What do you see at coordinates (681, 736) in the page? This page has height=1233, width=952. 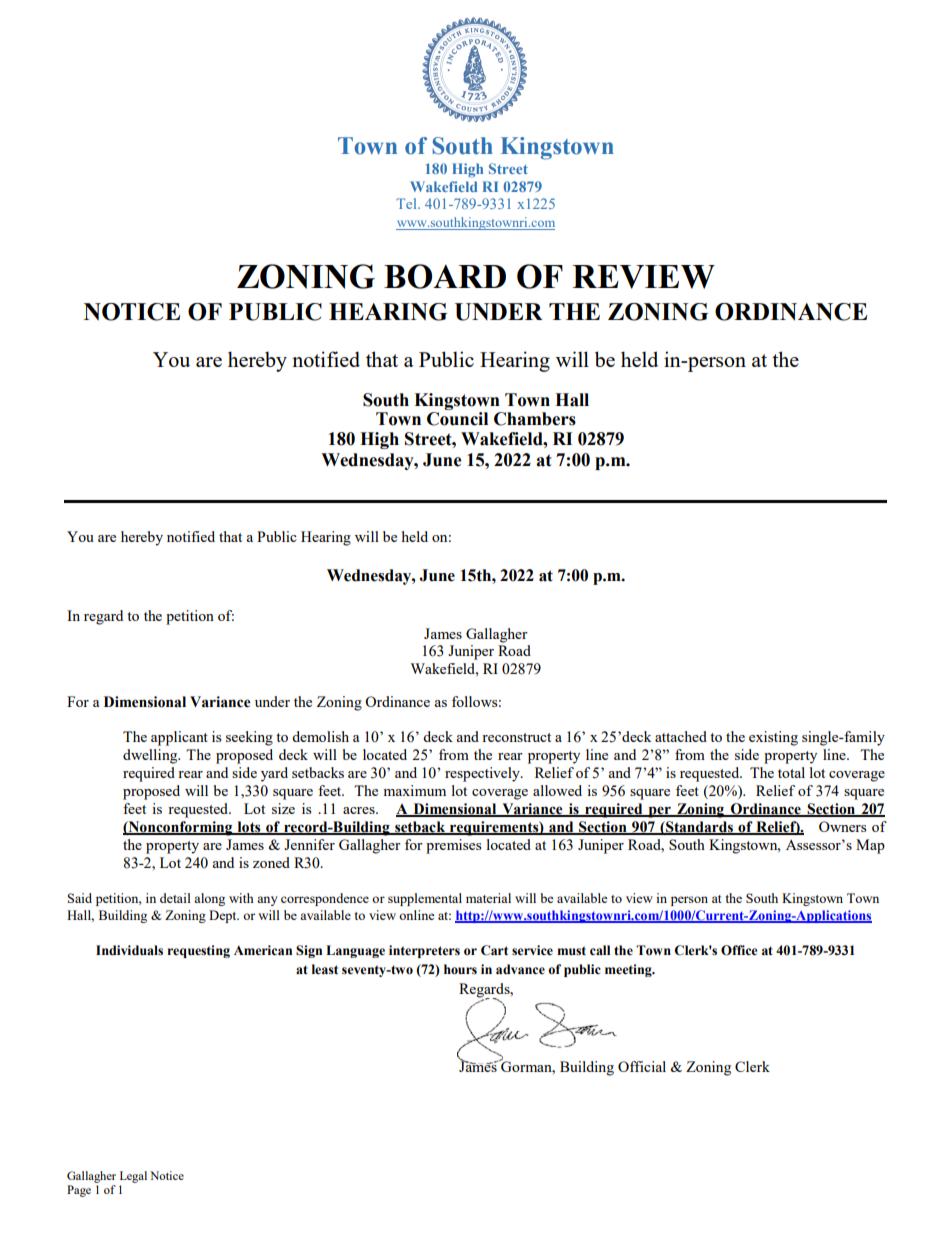 I see `attached` at bounding box center [681, 736].
